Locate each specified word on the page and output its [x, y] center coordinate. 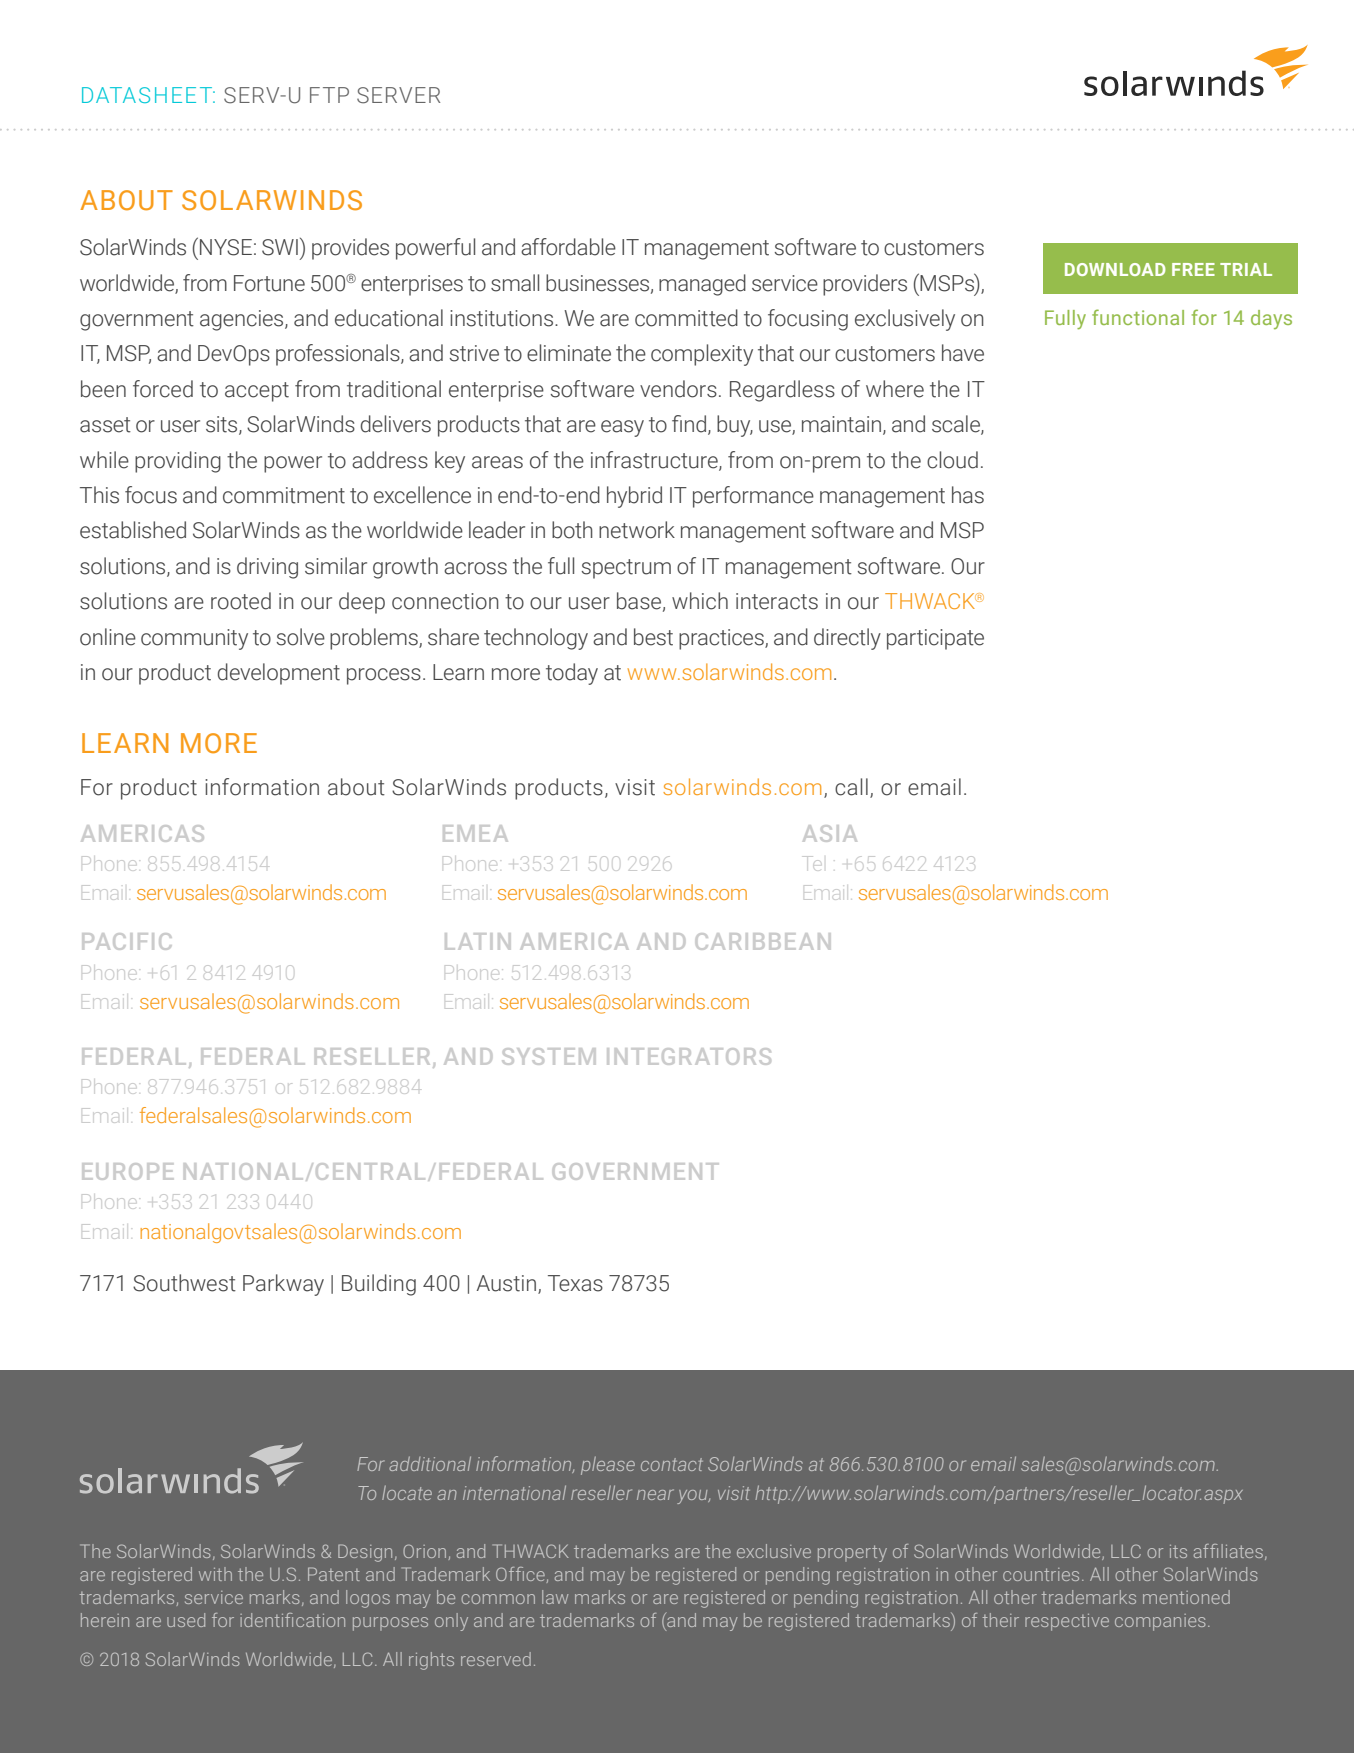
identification [292, 1620]
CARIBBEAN [763, 941]
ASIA [830, 833]
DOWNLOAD [1115, 269]
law [555, 1597]
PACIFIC [126, 941]
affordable [568, 247]
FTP [329, 95]
